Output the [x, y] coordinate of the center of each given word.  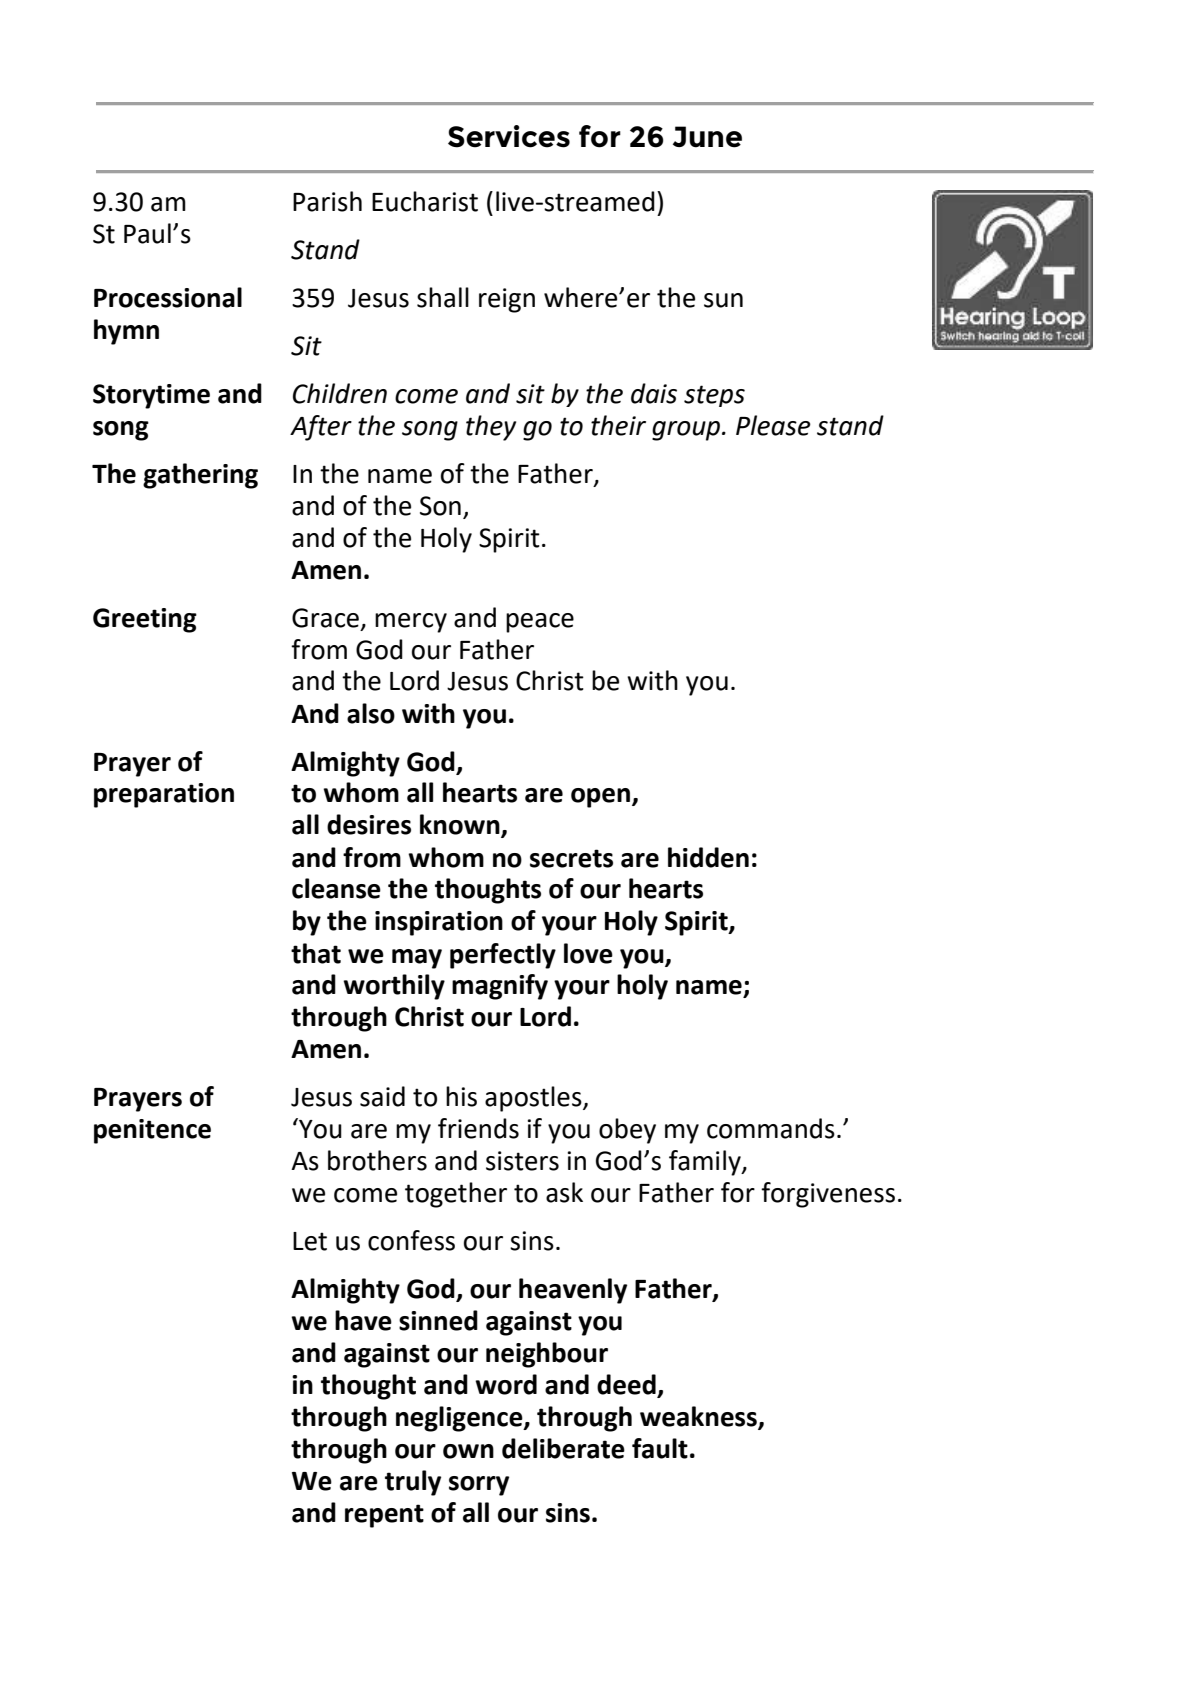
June [707, 137]
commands [771, 1128]
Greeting [145, 620]
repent [384, 1516]
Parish [327, 201]
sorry [479, 1486]
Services [509, 136]
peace [540, 623]
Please [773, 425]
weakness [699, 1417]
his [461, 1096]
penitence [152, 1131]
